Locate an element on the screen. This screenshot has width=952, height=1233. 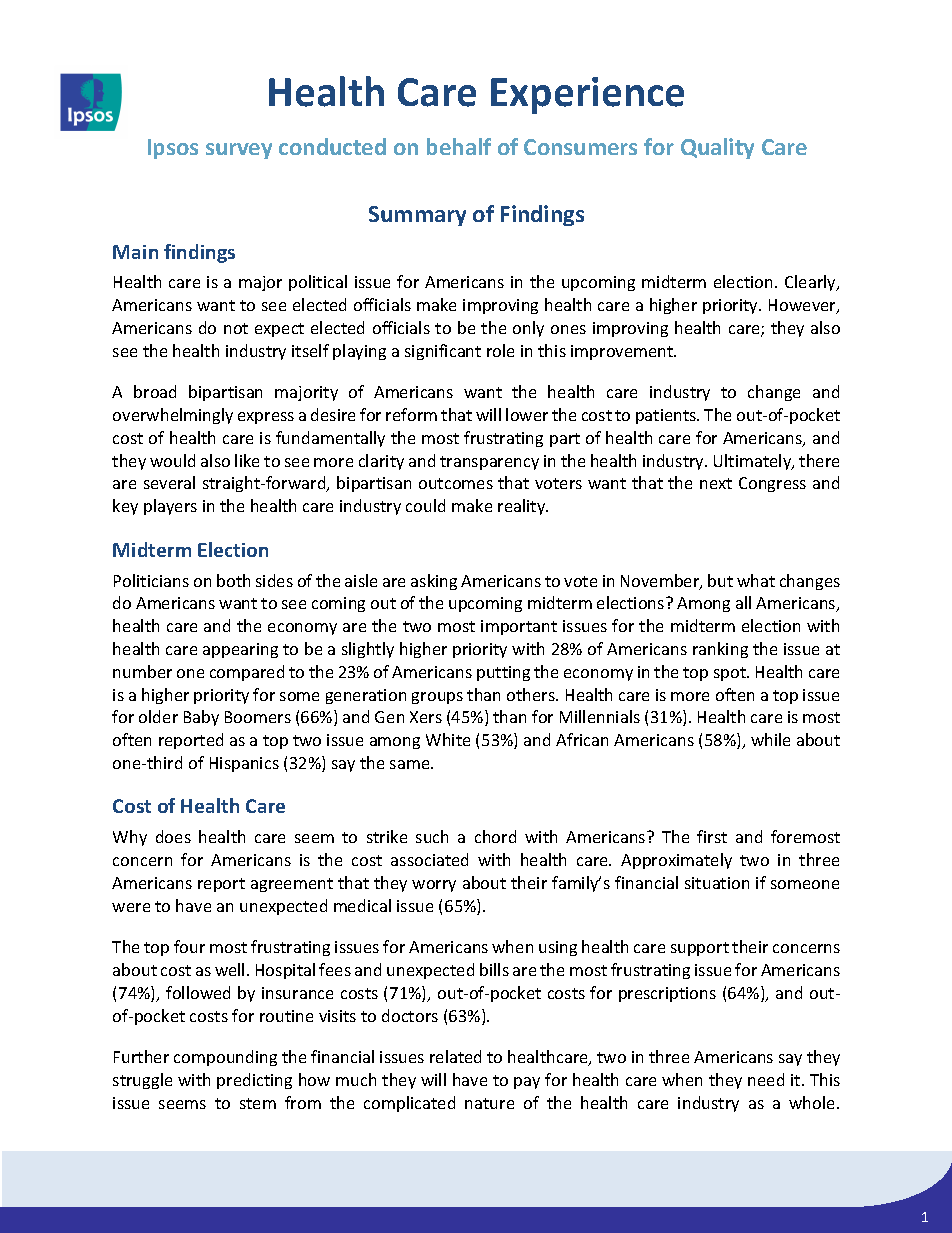
White is located at coordinates (448, 739).
